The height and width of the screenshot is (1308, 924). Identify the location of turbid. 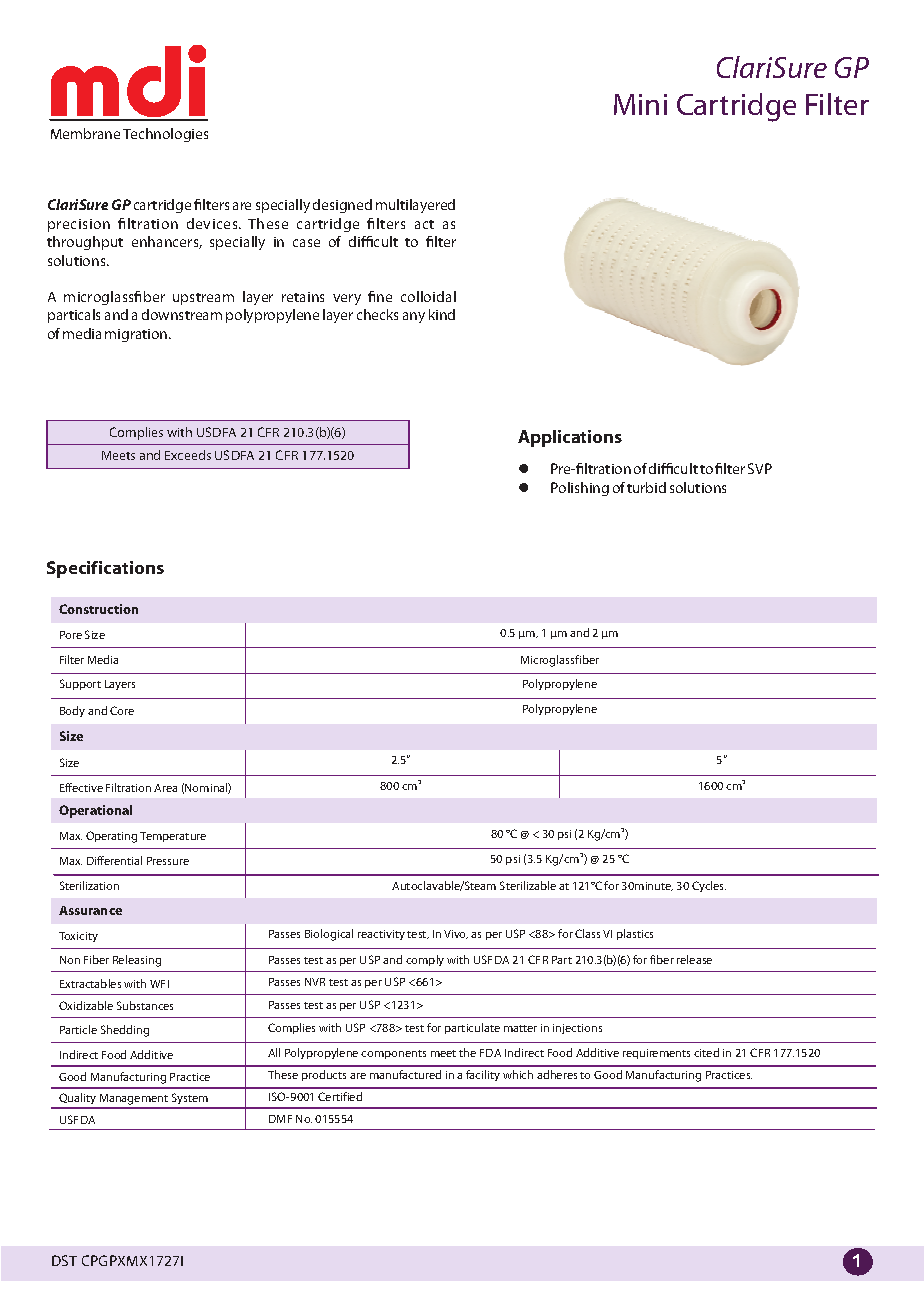
(646, 487).
